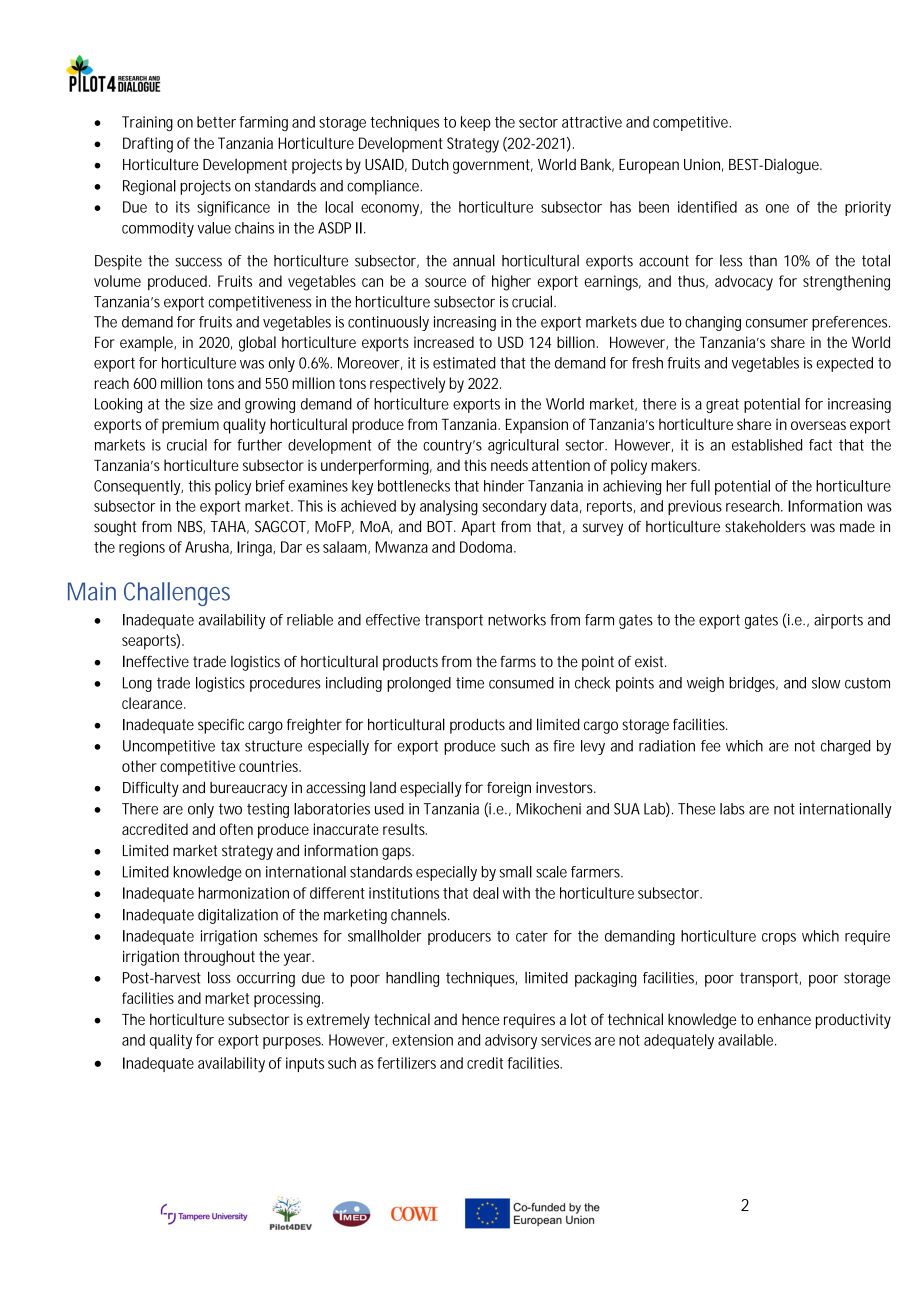  Describe the element at coordinates (148, 145) in the image. I see `Drafting` at that location.
